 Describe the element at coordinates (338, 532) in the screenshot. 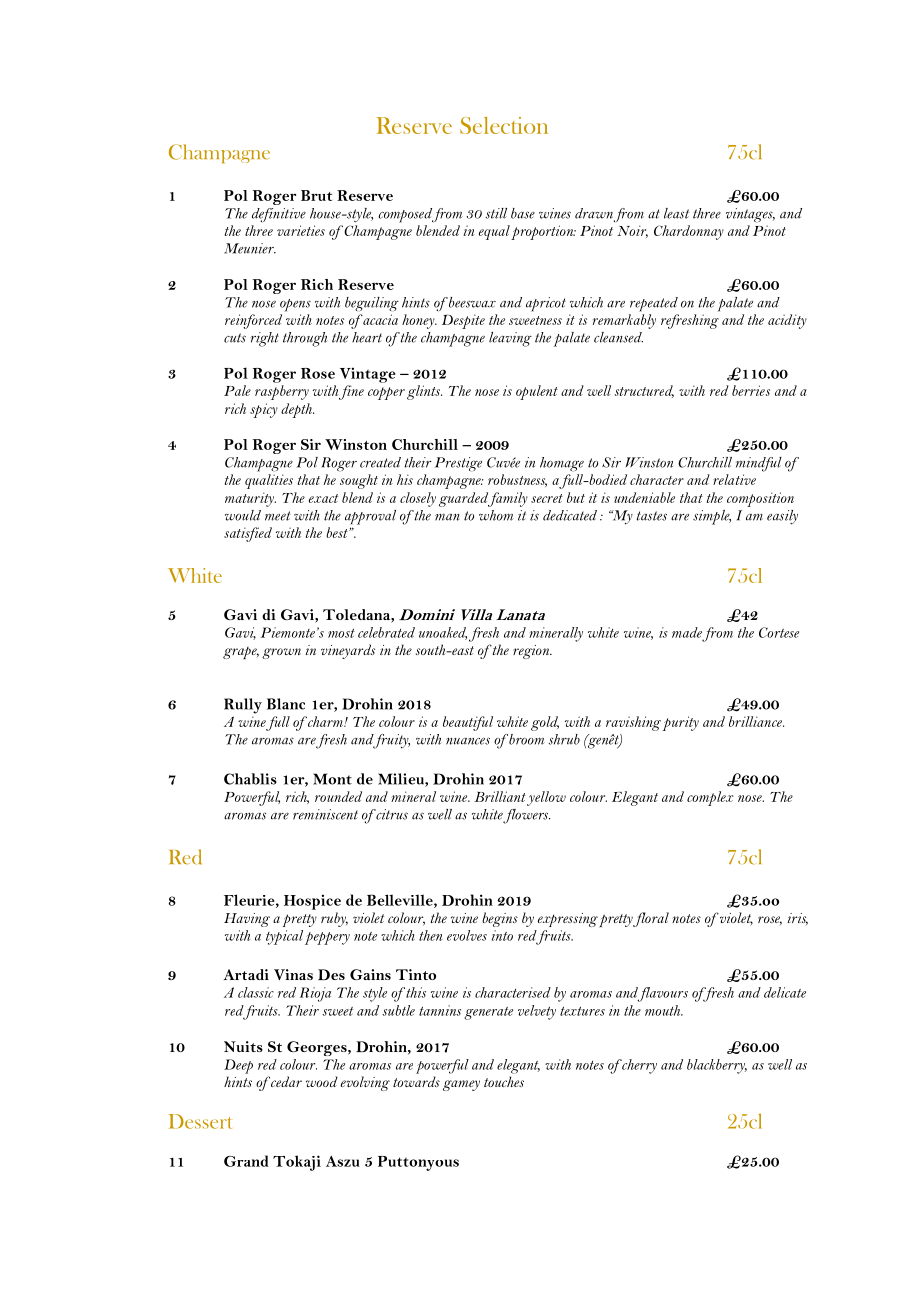

I see `best` at that location.
